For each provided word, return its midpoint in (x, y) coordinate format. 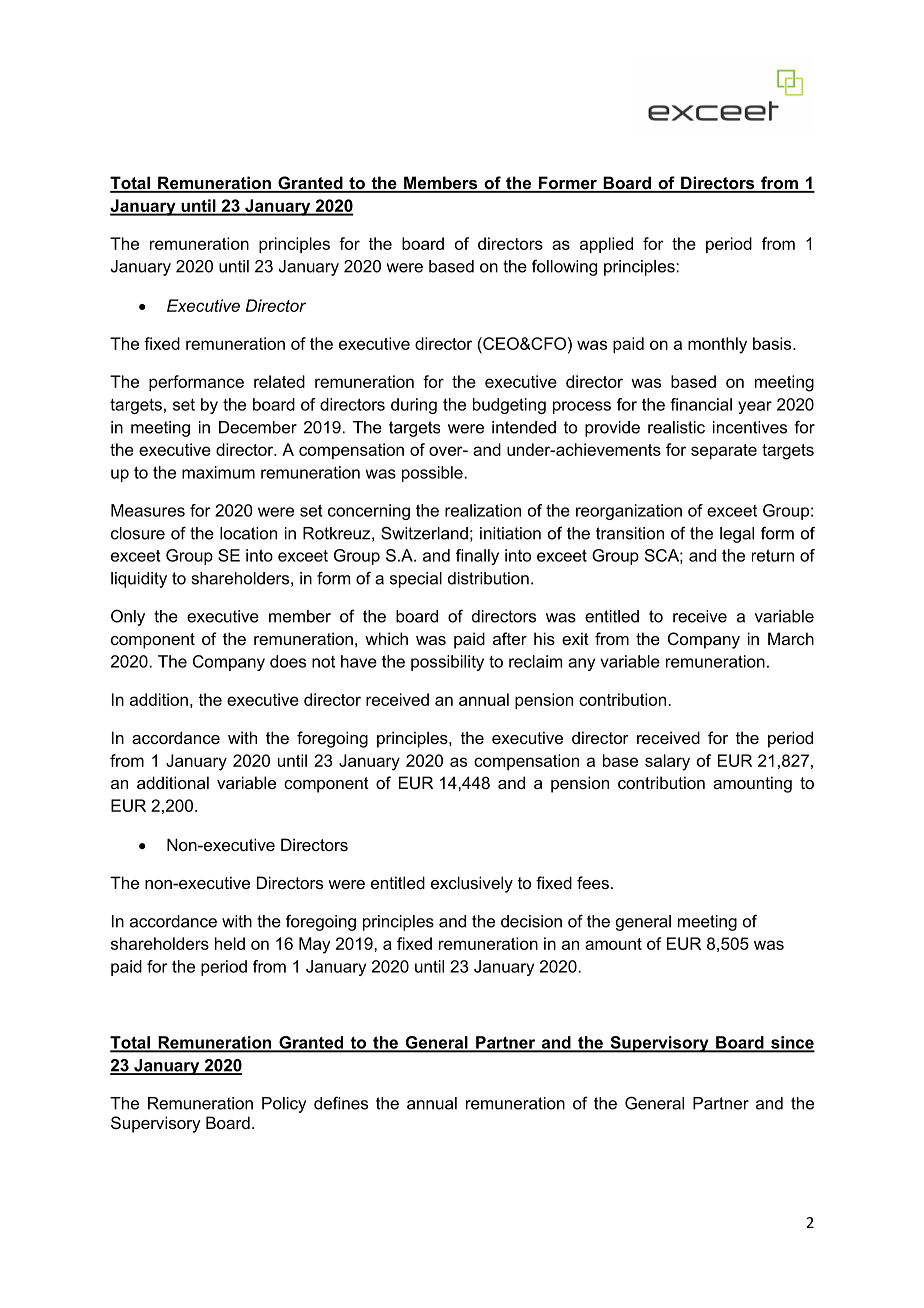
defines (341, 1103)
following (564, 267)
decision (531, 921)
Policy (284, 1105)
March (791, 638)
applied (606, 245)
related (279, 381)
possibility (447, 663)
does (288, 661)
